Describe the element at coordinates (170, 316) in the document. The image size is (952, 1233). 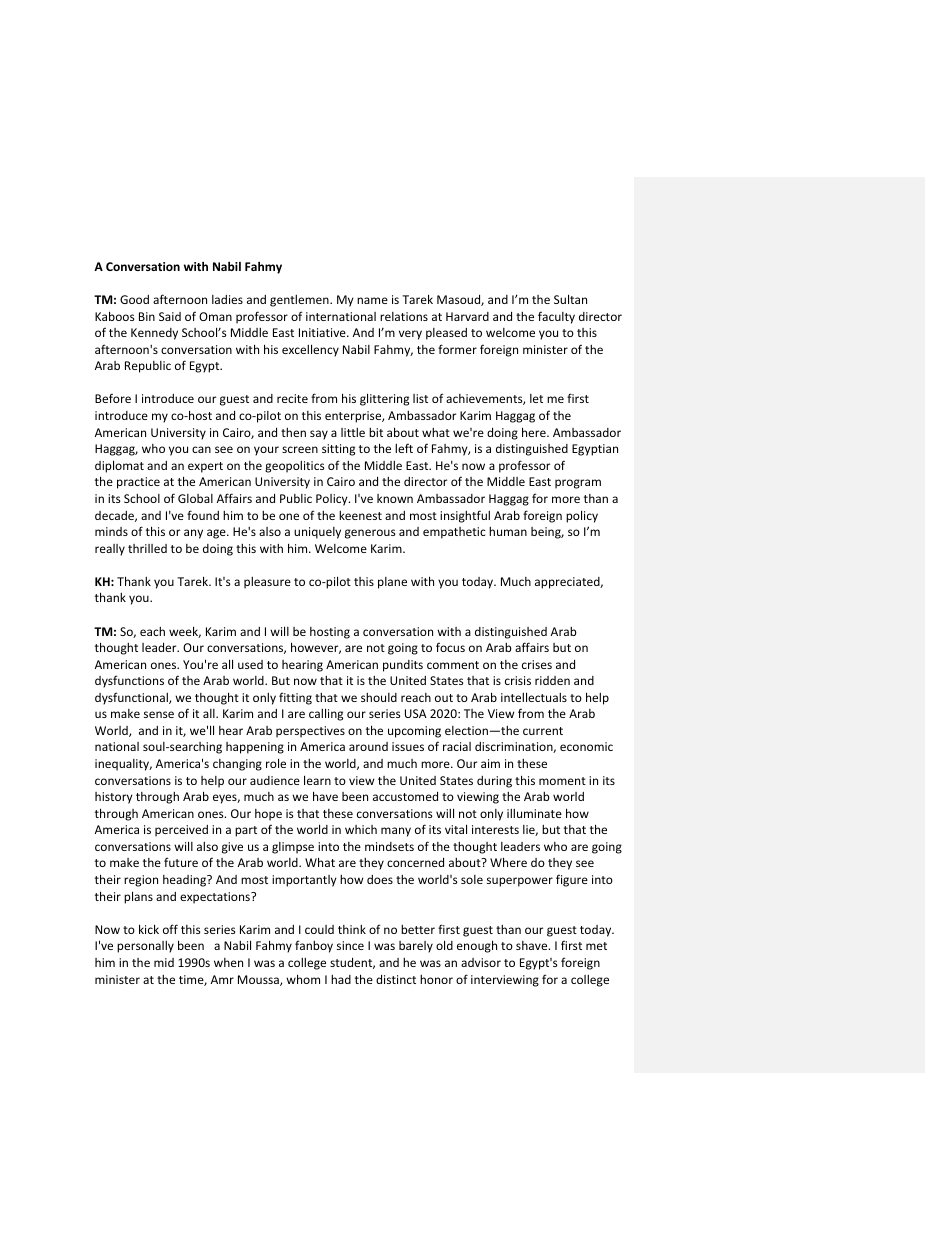
I see `Said` at that location.
